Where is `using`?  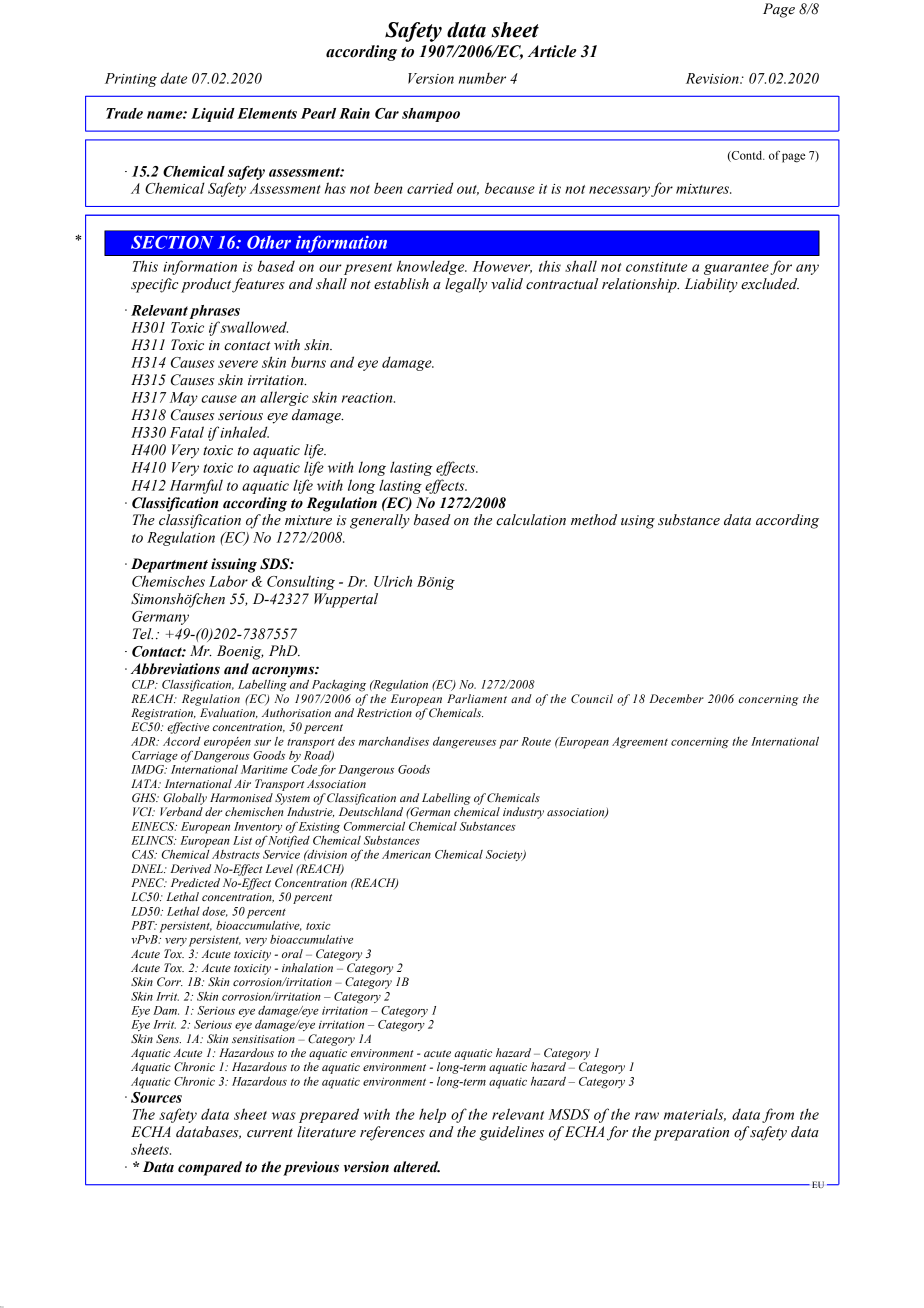
using is located at coordinates (638, 522).
